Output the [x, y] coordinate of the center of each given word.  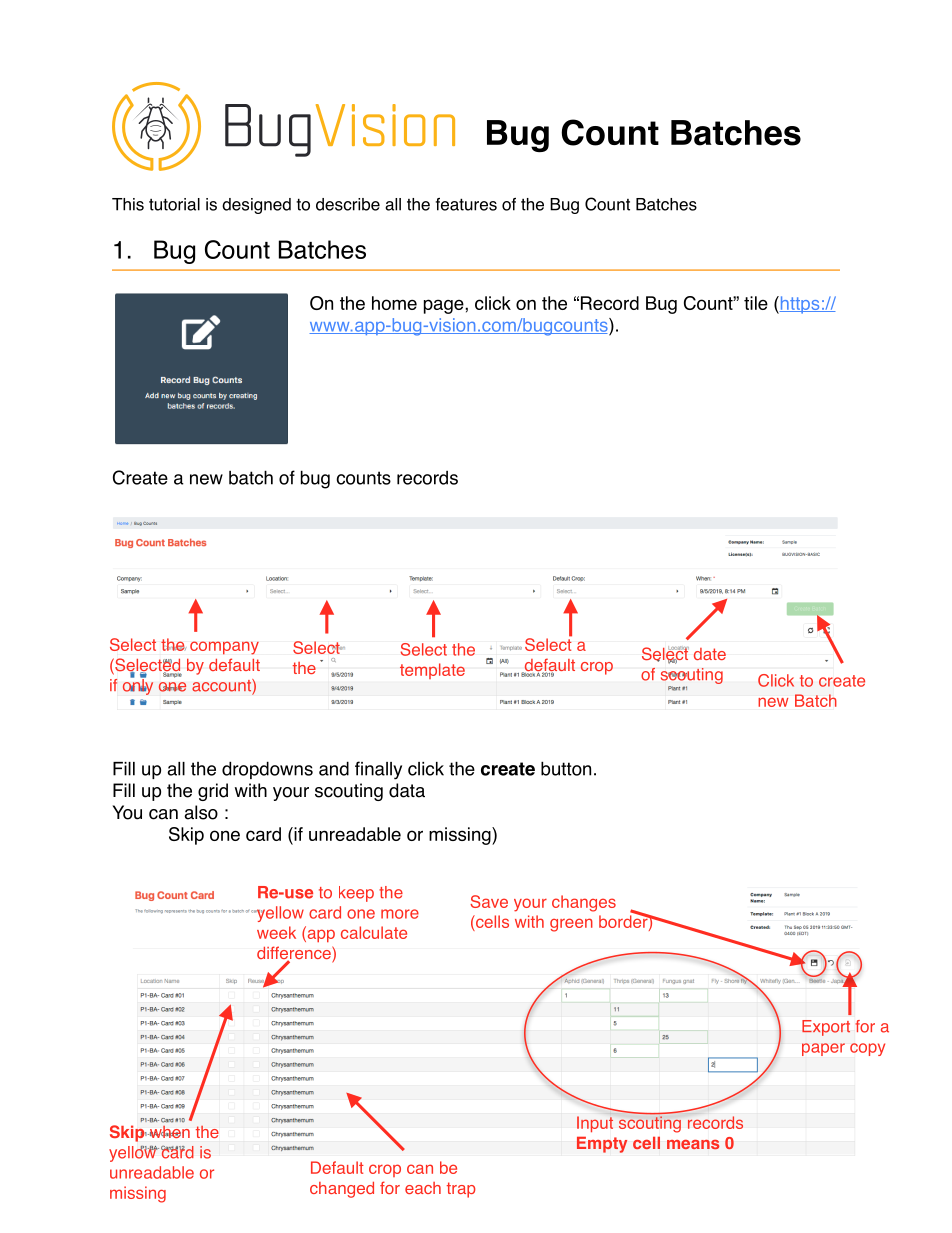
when [169, 1132]
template [432, 671]
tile [756, 303]
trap [461, 1190]
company [224, 648]
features [466, 204]
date [710, 654]
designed [256, 206]
